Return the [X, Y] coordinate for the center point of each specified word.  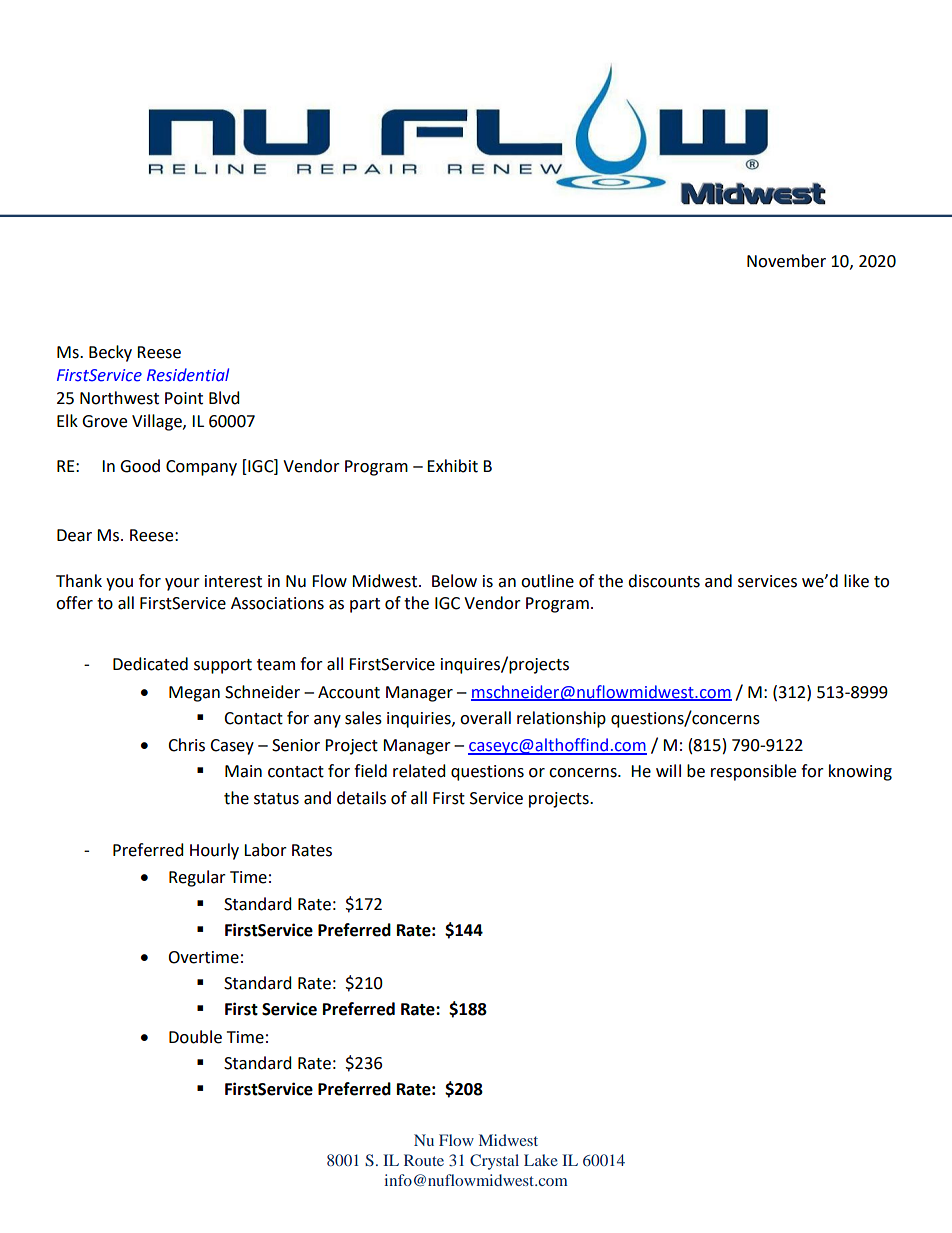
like [856, 581]
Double [195, 1037]
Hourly [214, 851]
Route [424, 1160]
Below [454, 581]
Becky [110, 353]
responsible [753, 772]
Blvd [224, 398]
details [361, 798]
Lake [541, 1160]
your [182, 584]
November [786, 261]
